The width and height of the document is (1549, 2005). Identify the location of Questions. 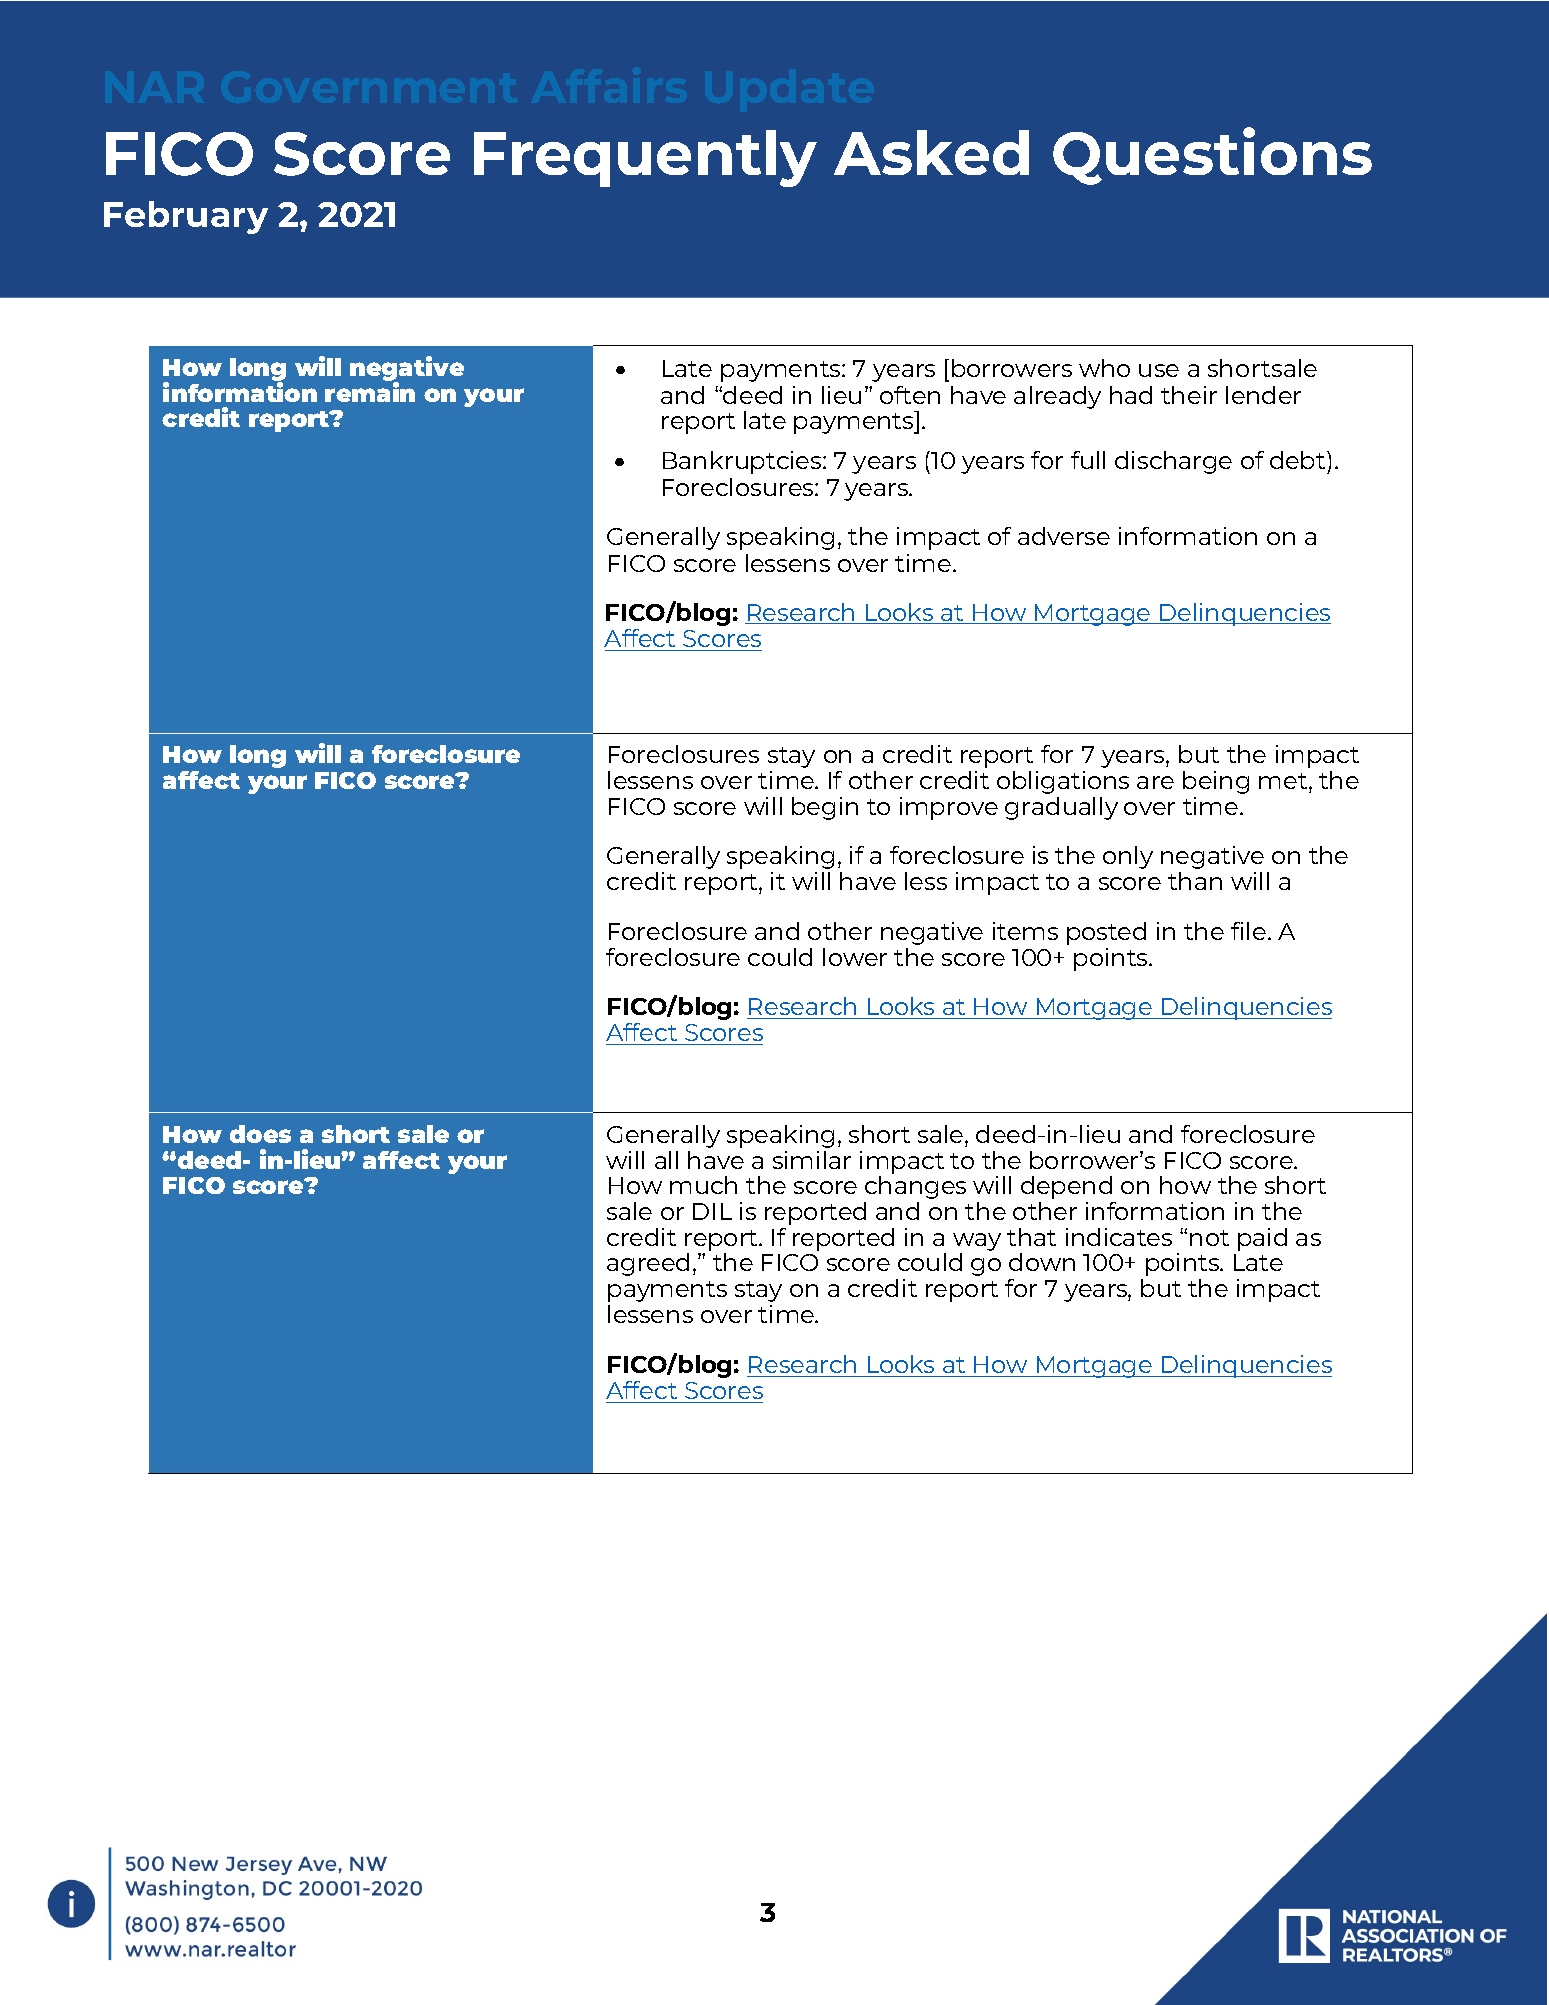
(1212, 156).
